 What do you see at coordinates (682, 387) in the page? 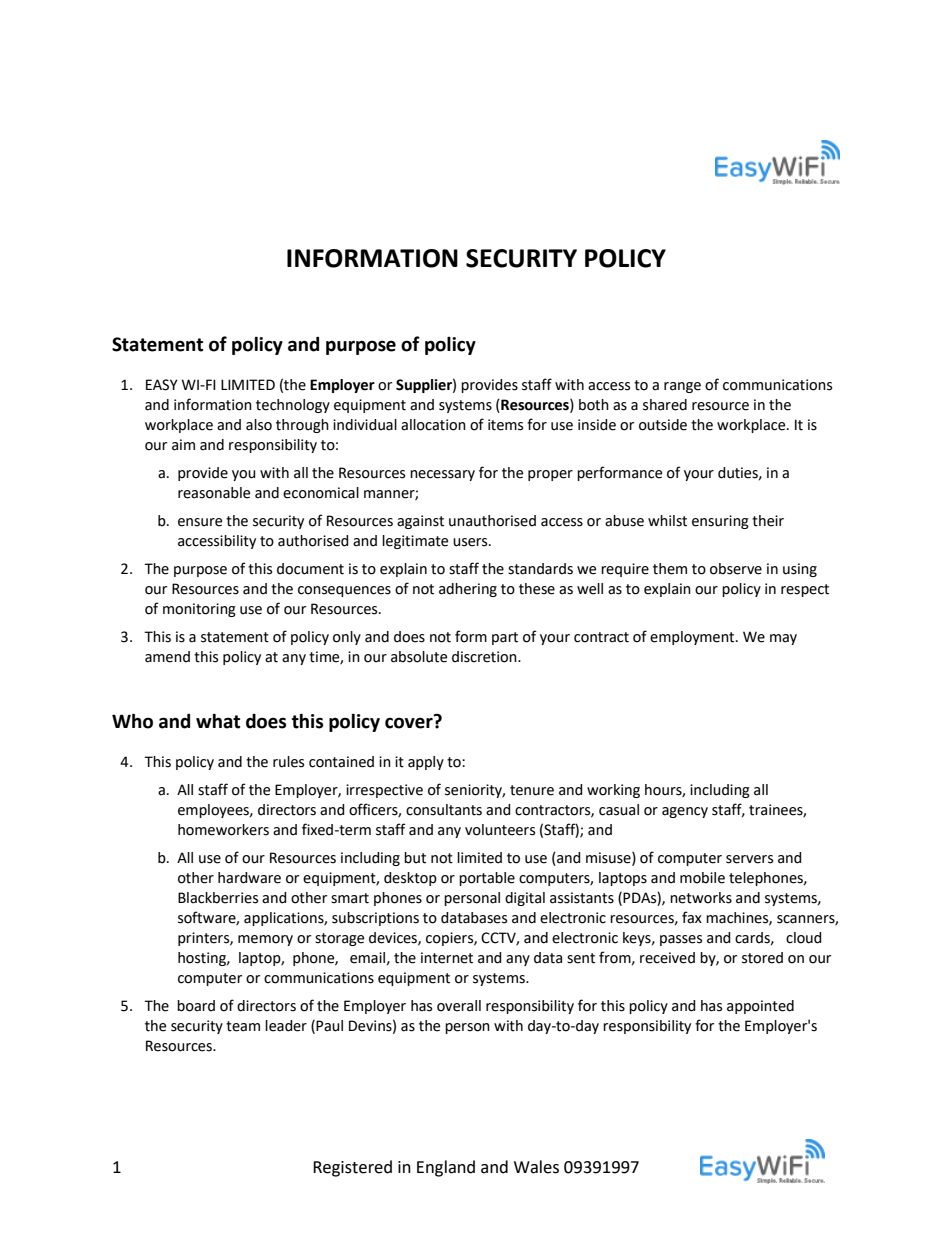
I see `range` at bounding box center [682, 387].
